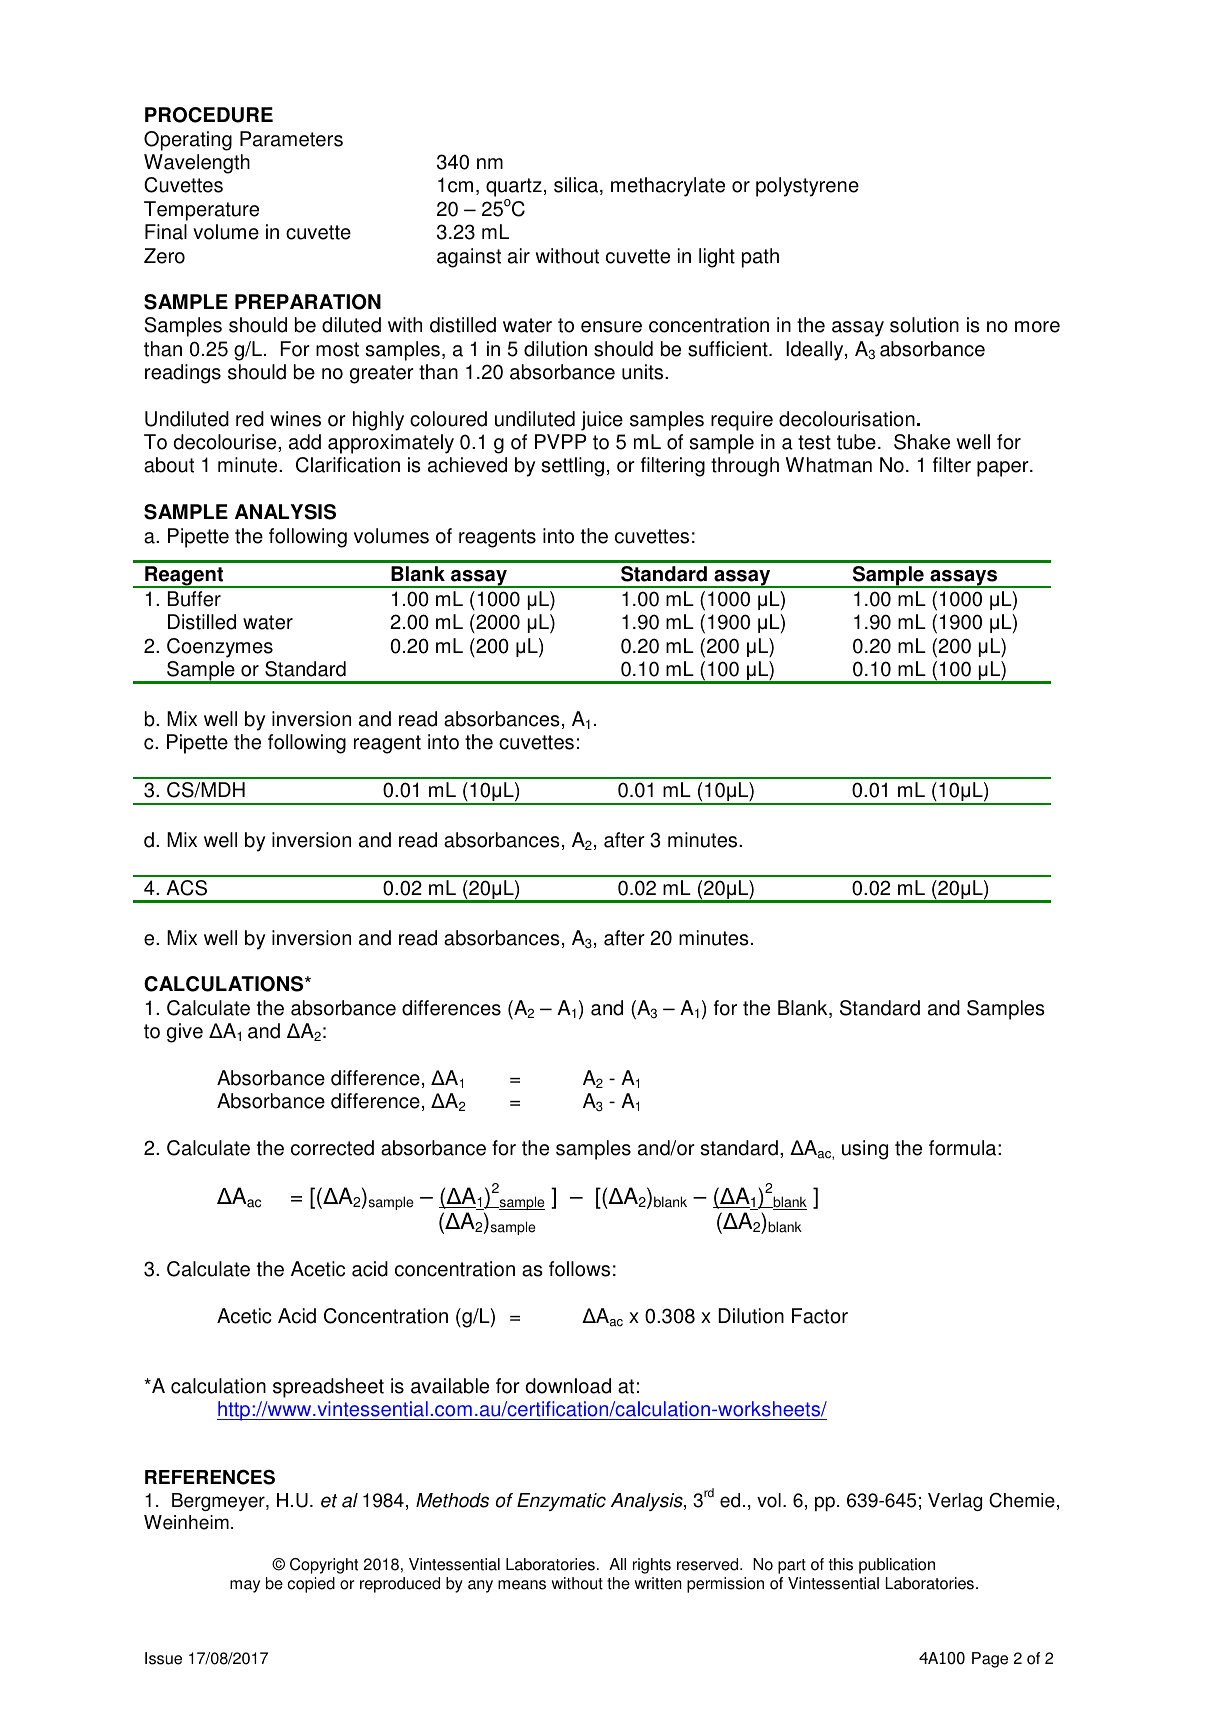 This screenshot has width=1208, height=1709. I want to click on add, so click(305, 442).
